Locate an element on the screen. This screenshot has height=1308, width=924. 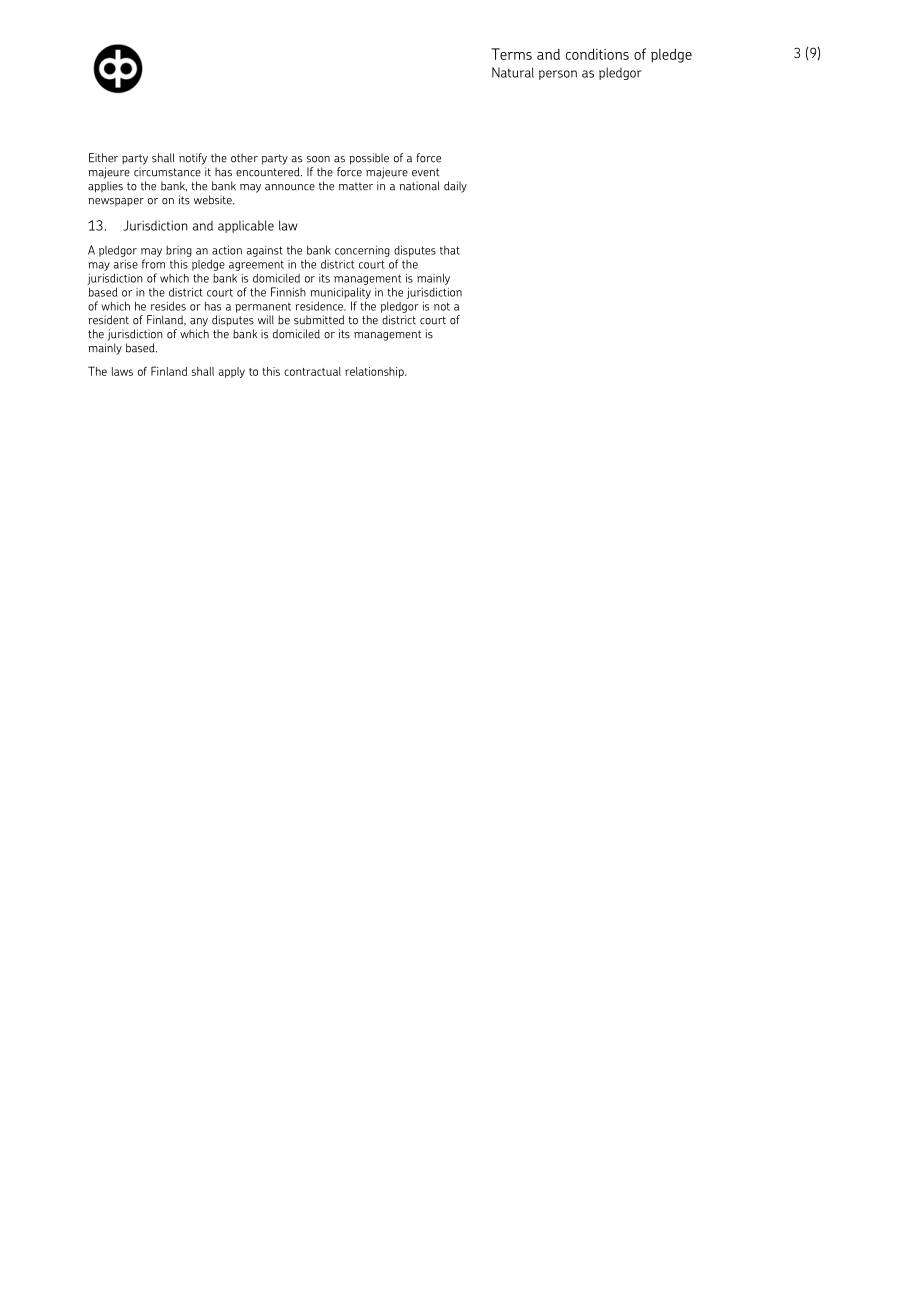
that is located at coordinates (450, 250).
